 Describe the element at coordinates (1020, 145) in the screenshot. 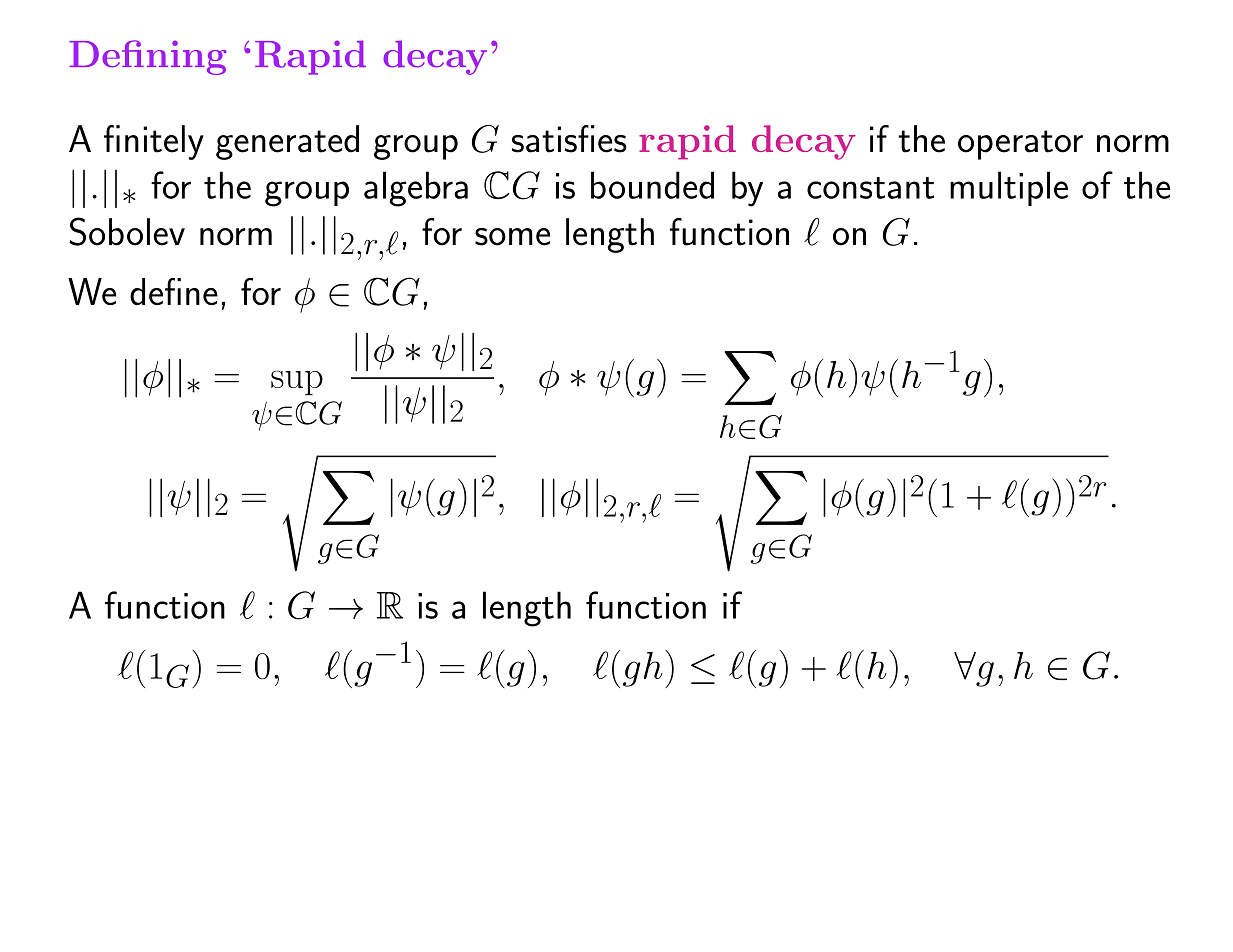

I see `operator` at that location.
